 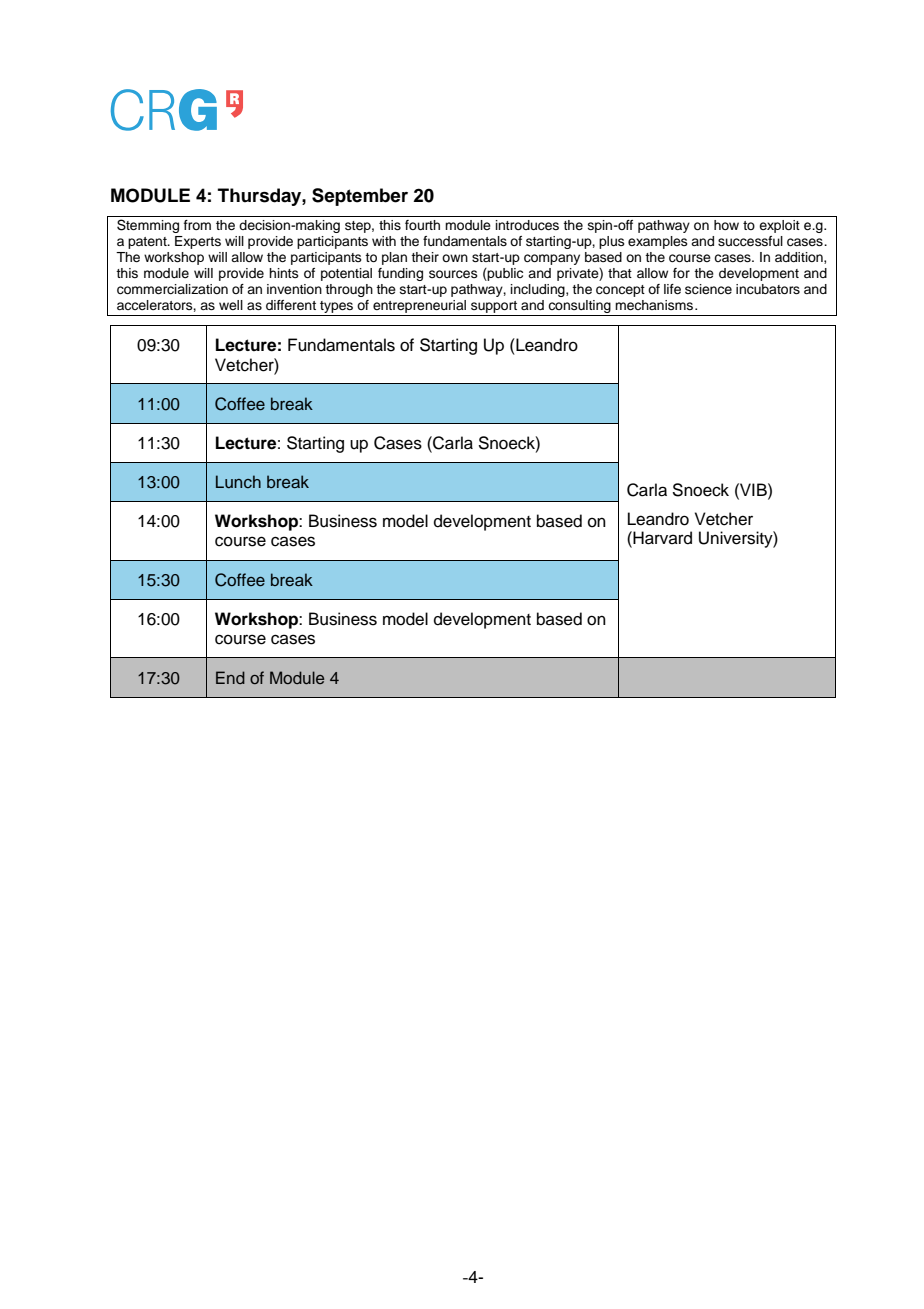 I want to click on fourth, so click(x=422, y=225).
